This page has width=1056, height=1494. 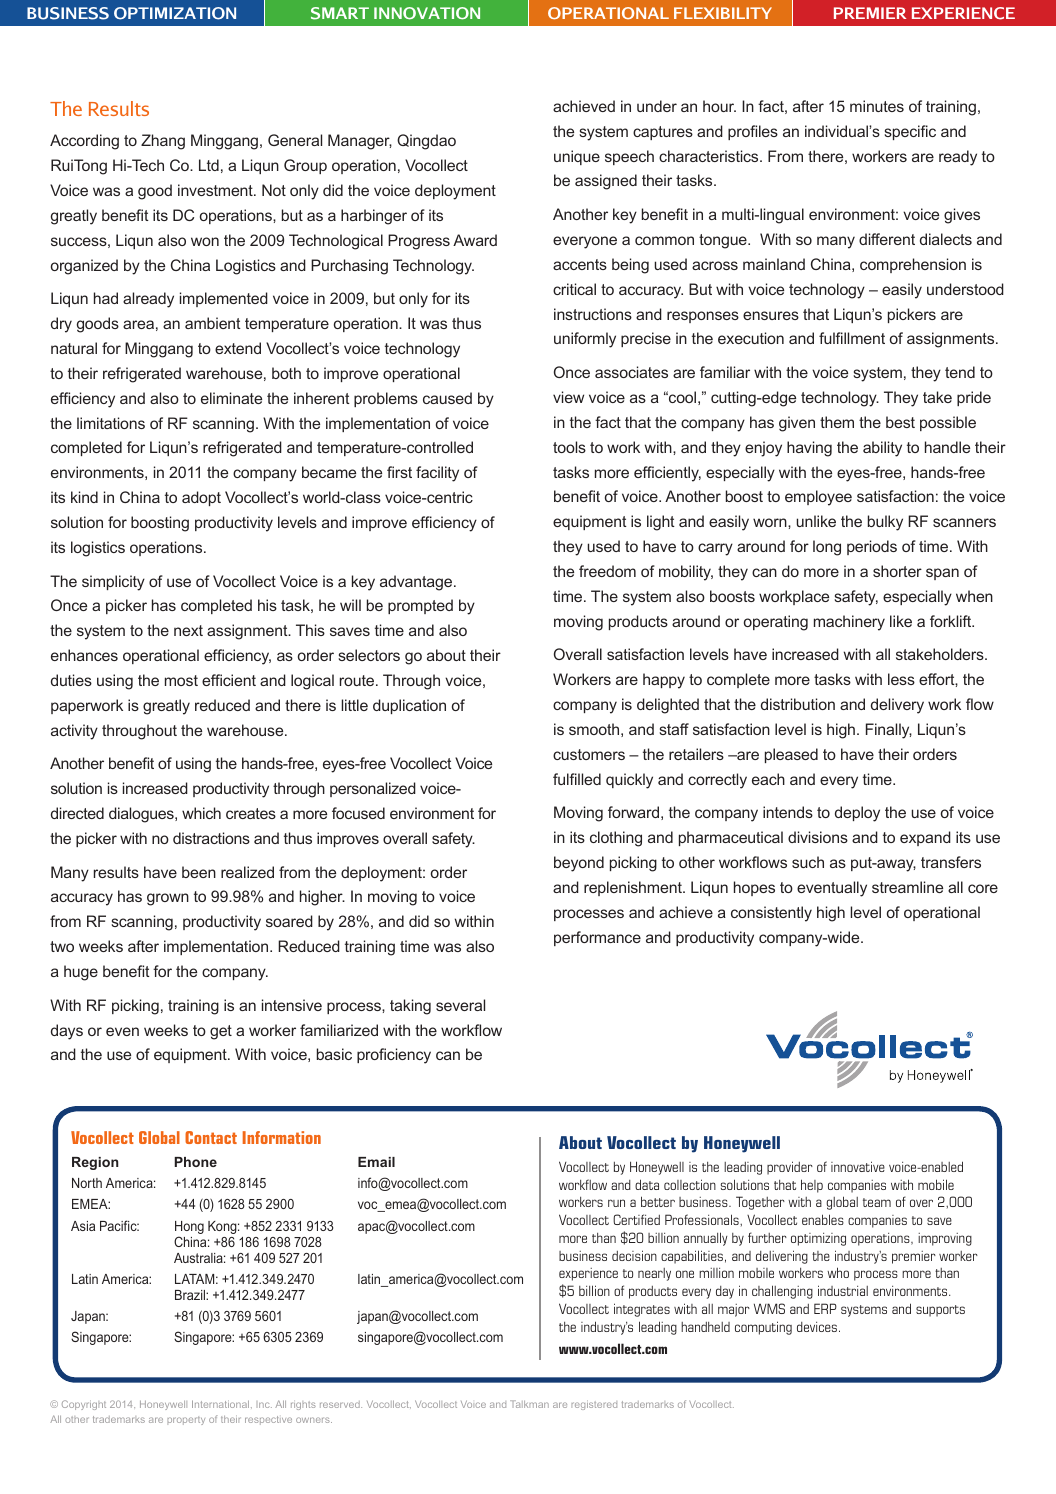 I want to click on several, so click(x=460, y=1005).
